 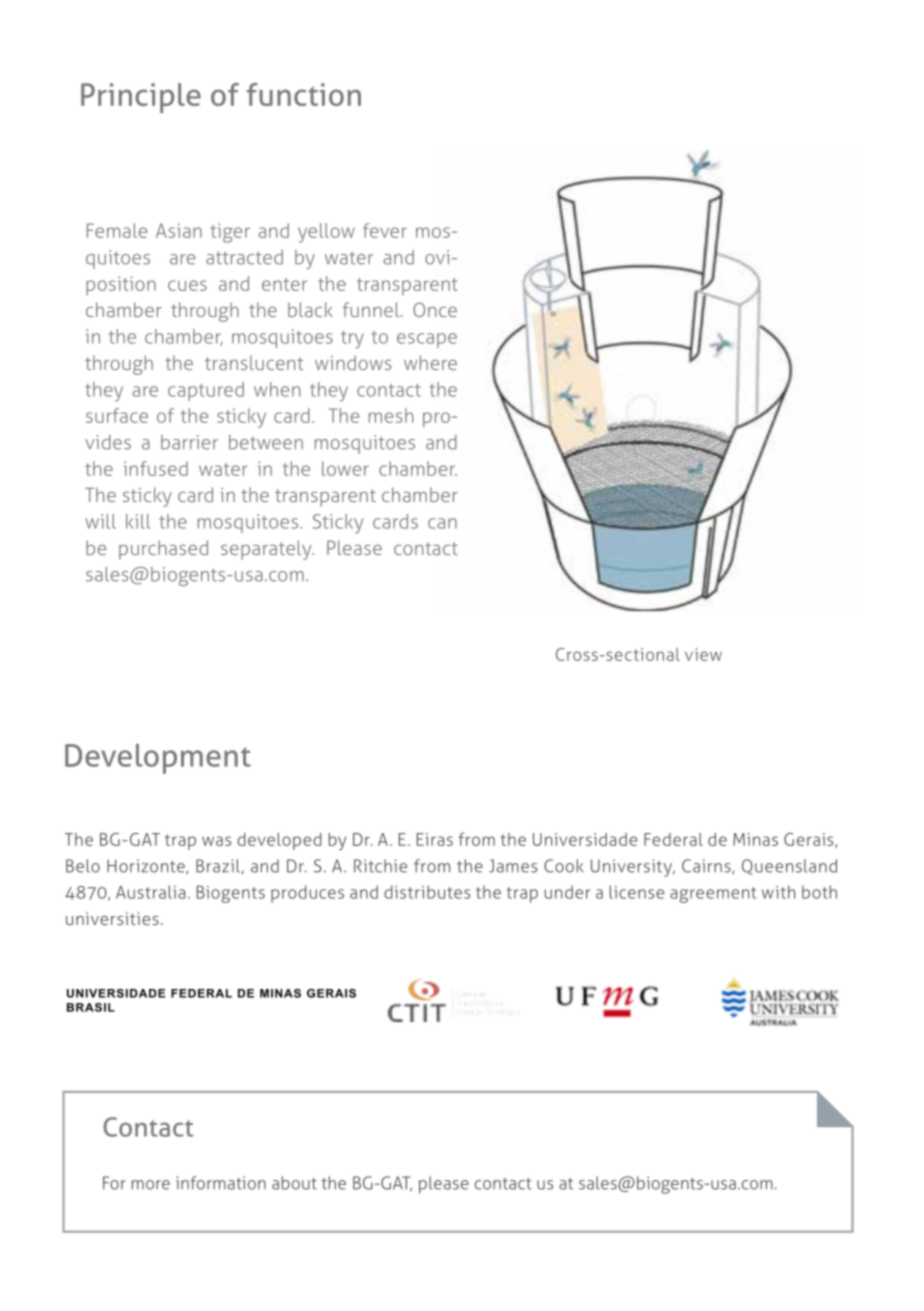 What do you see at coordinates (703, 654) in the image?
I see `view` at bounding box center [703, 654].
